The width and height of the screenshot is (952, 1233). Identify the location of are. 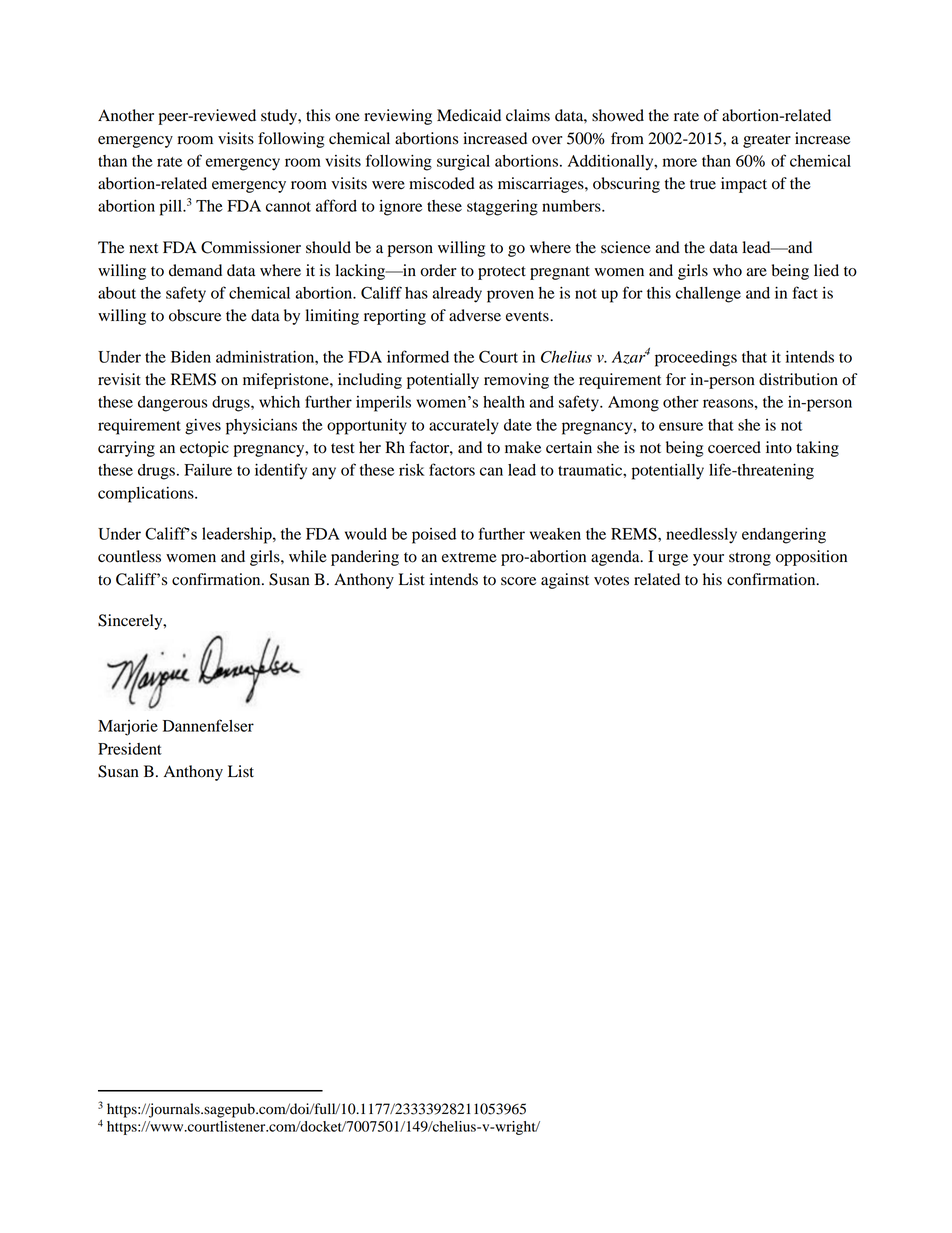
(756, 272).
